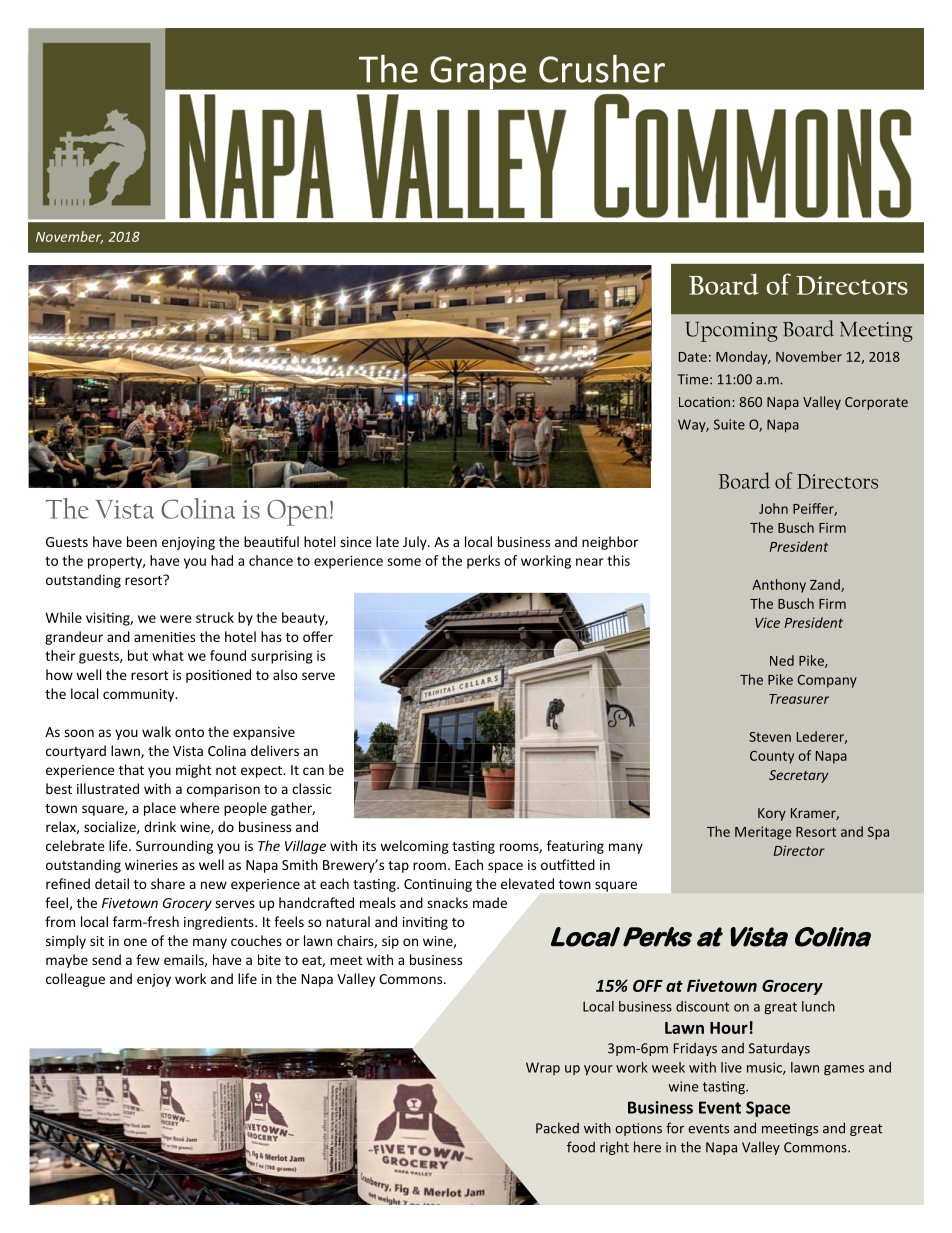 This document has width=952, height=1233. Describe the element at coordinates (75, 980) in the document. I see `colleague` at that location.
